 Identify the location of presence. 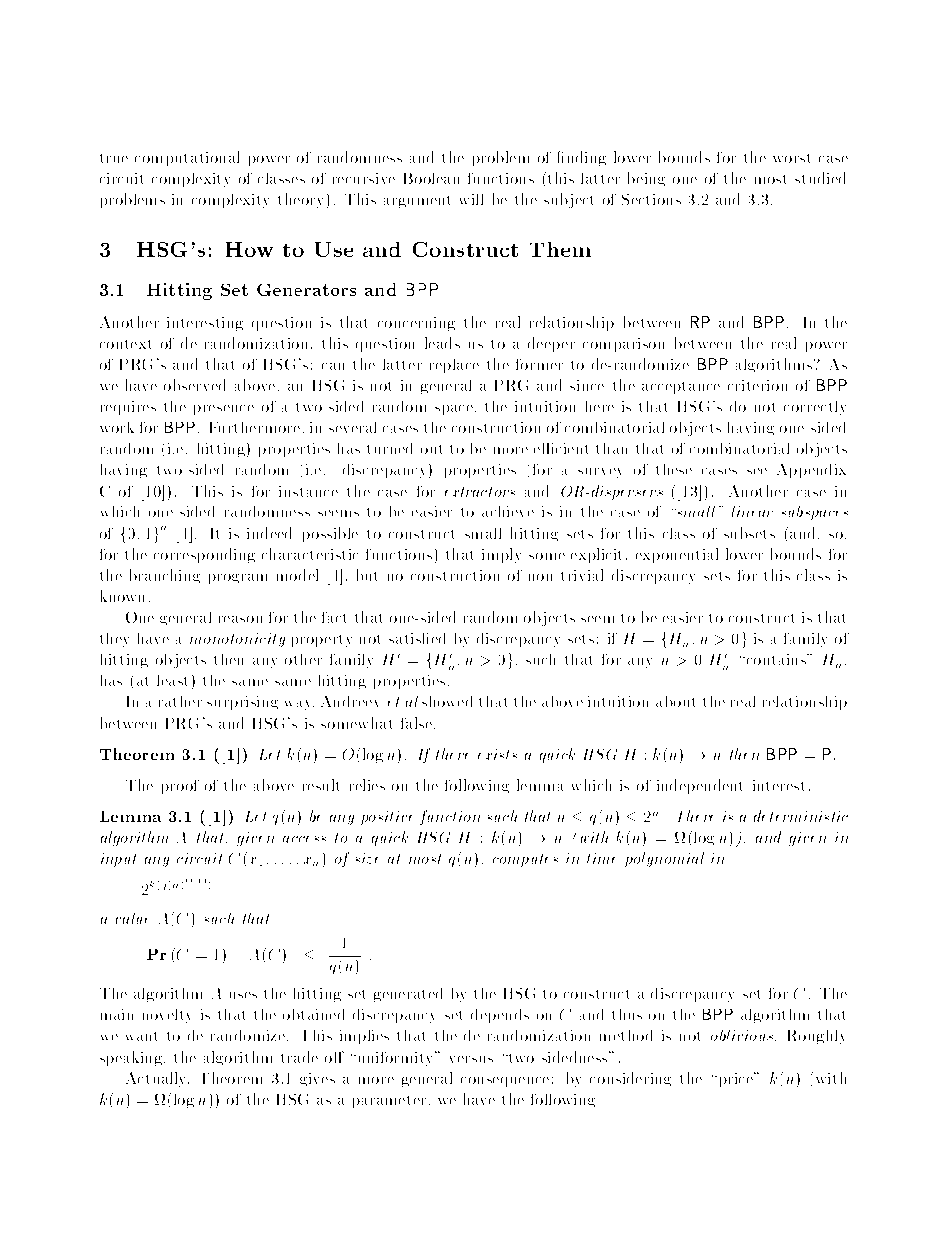
(224, 410).
